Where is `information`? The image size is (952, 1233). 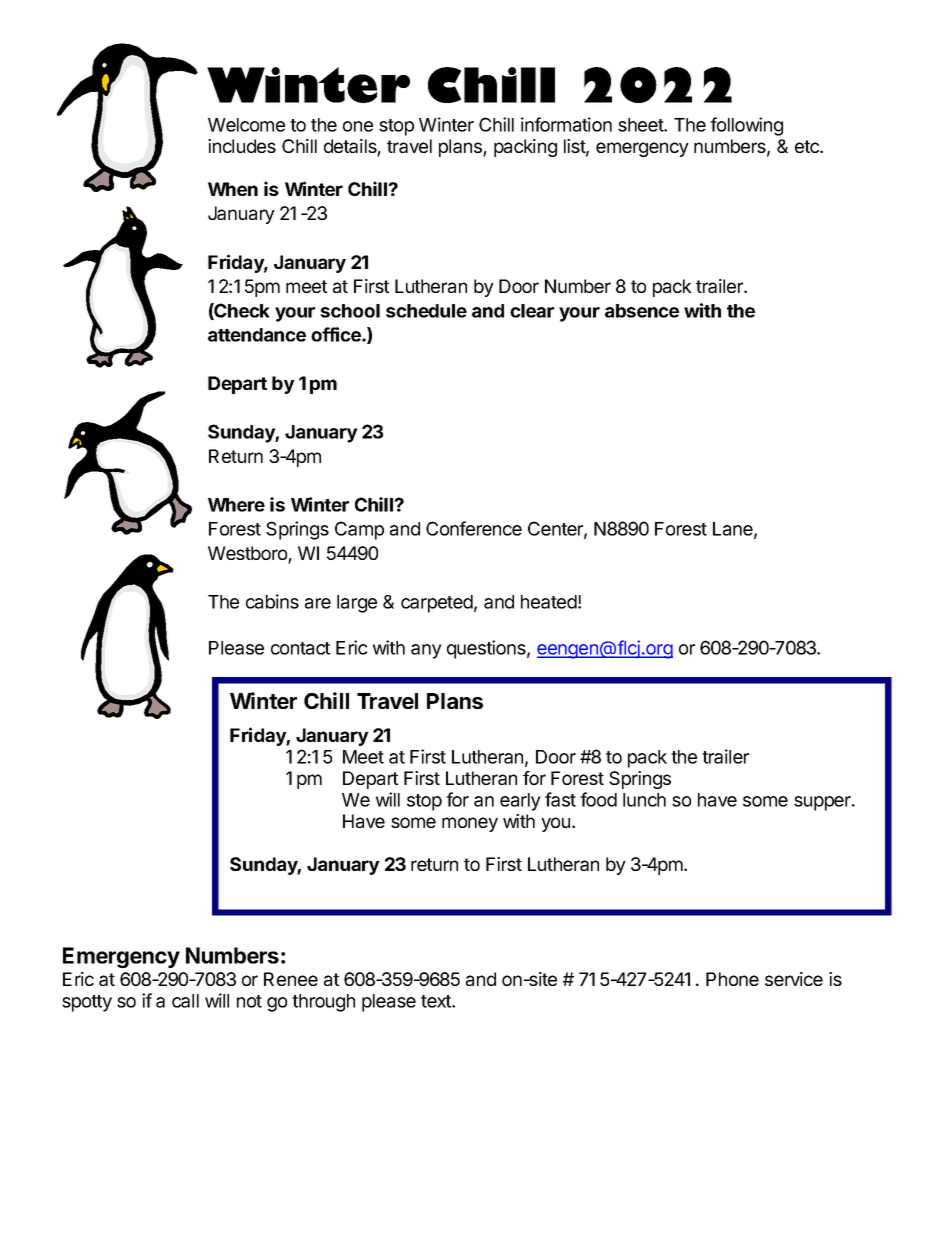
information is located at coordinates (566, 124).
